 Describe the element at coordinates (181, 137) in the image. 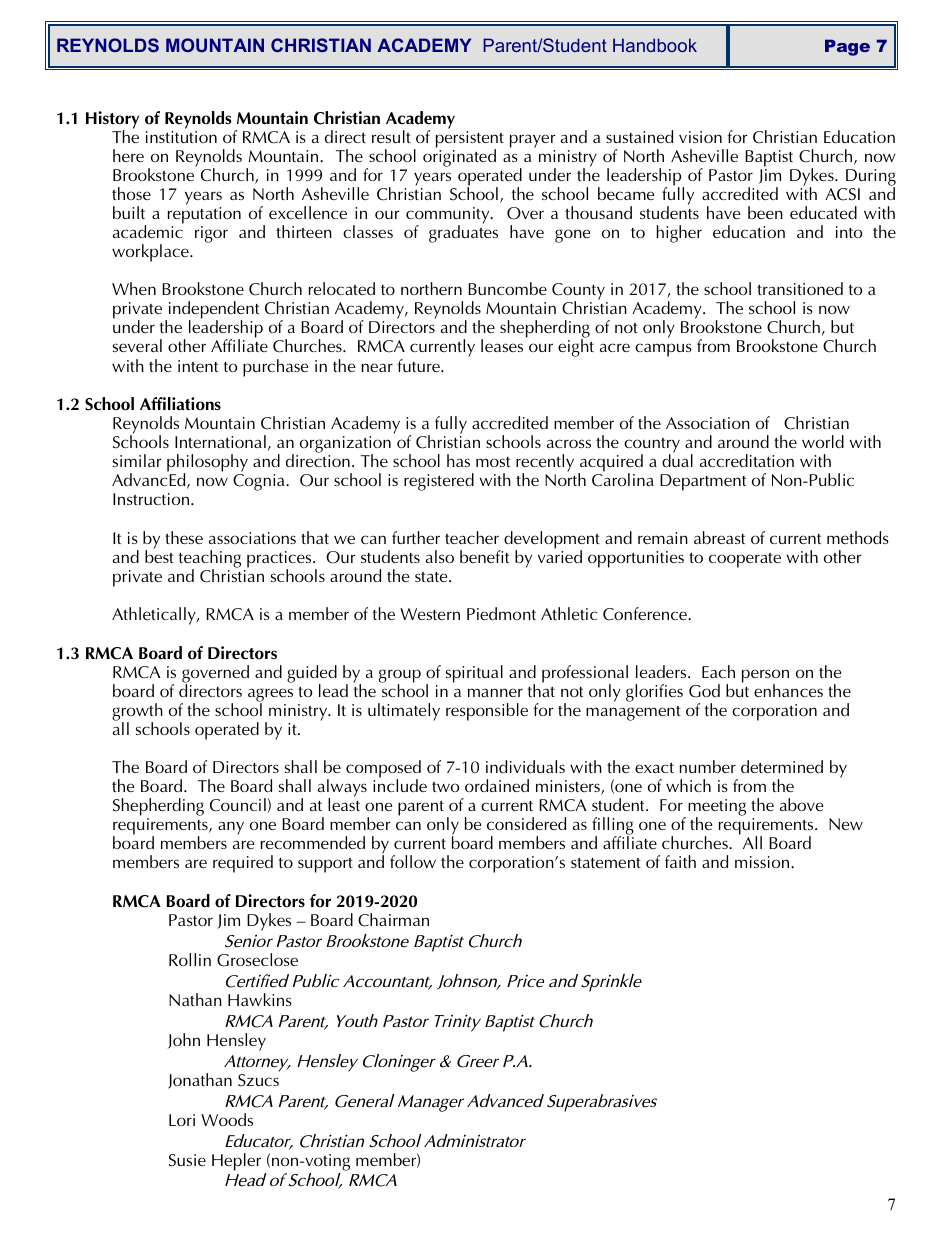

I see `institution` at that location.
